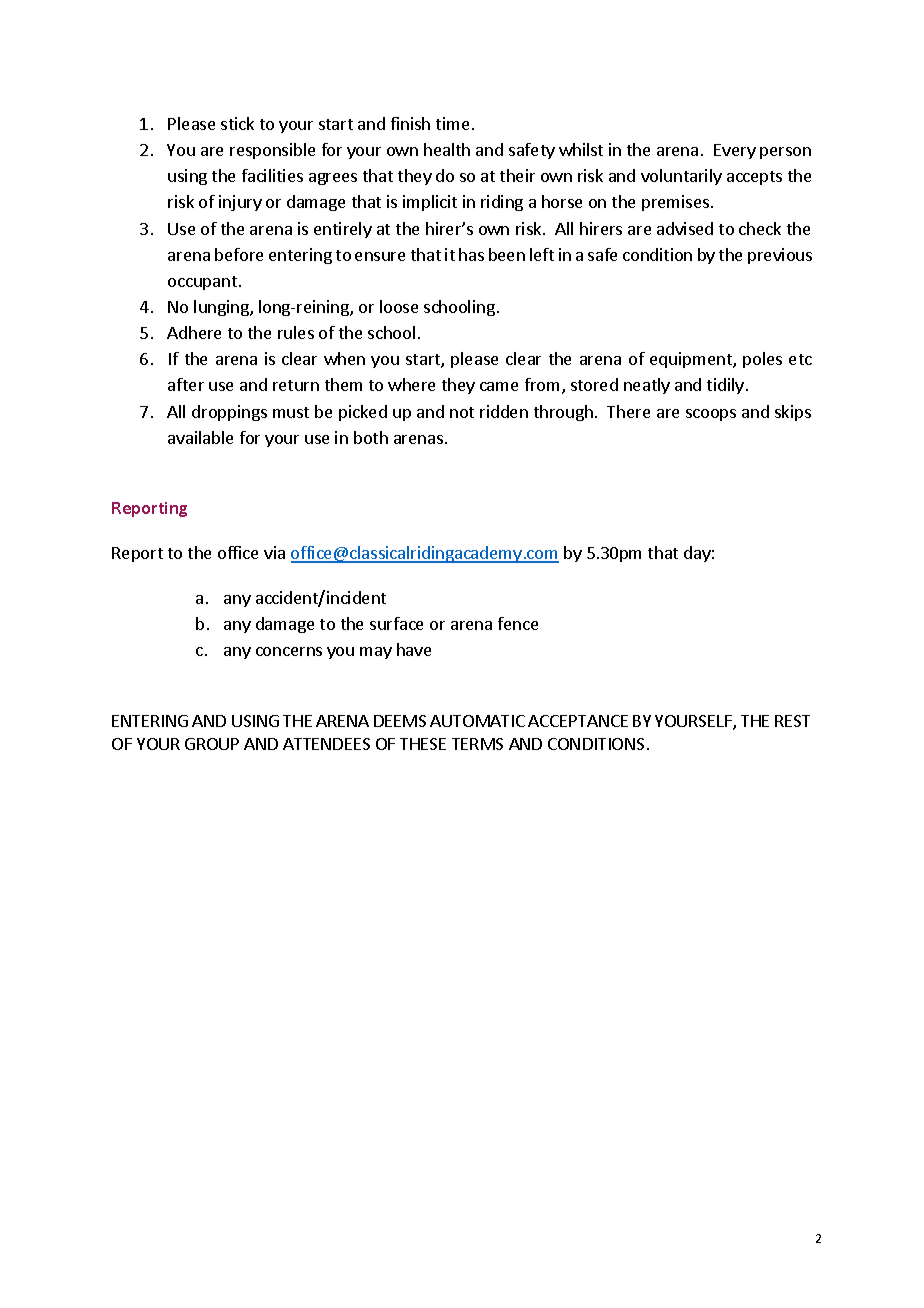  I want to click on ridden, so click(504, 411).
